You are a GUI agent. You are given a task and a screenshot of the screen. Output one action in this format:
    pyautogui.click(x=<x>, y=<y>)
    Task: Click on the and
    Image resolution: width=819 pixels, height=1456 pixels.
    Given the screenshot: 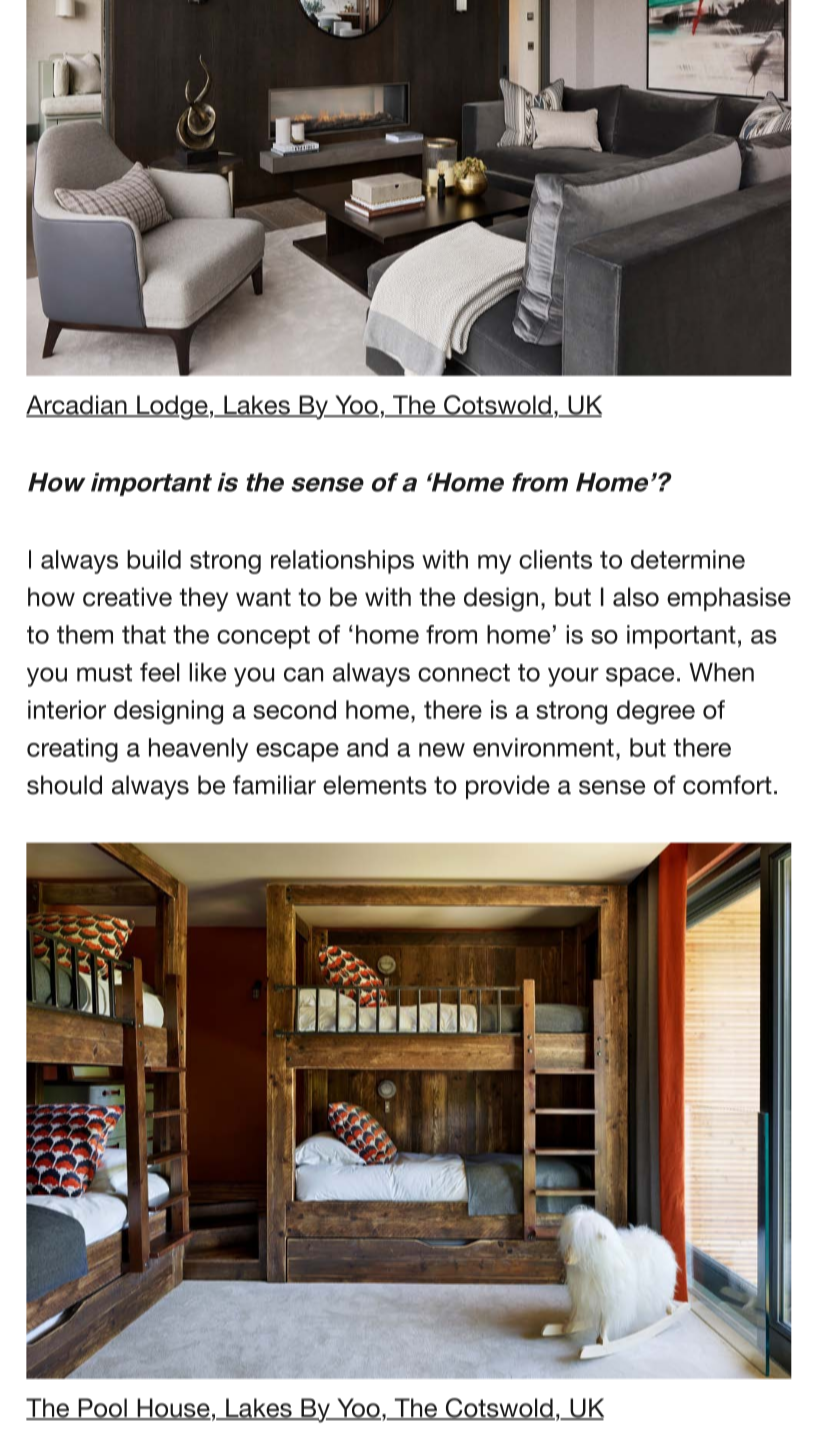 What is the action you would take?
    pyautogui.click(x=367, y=747)
